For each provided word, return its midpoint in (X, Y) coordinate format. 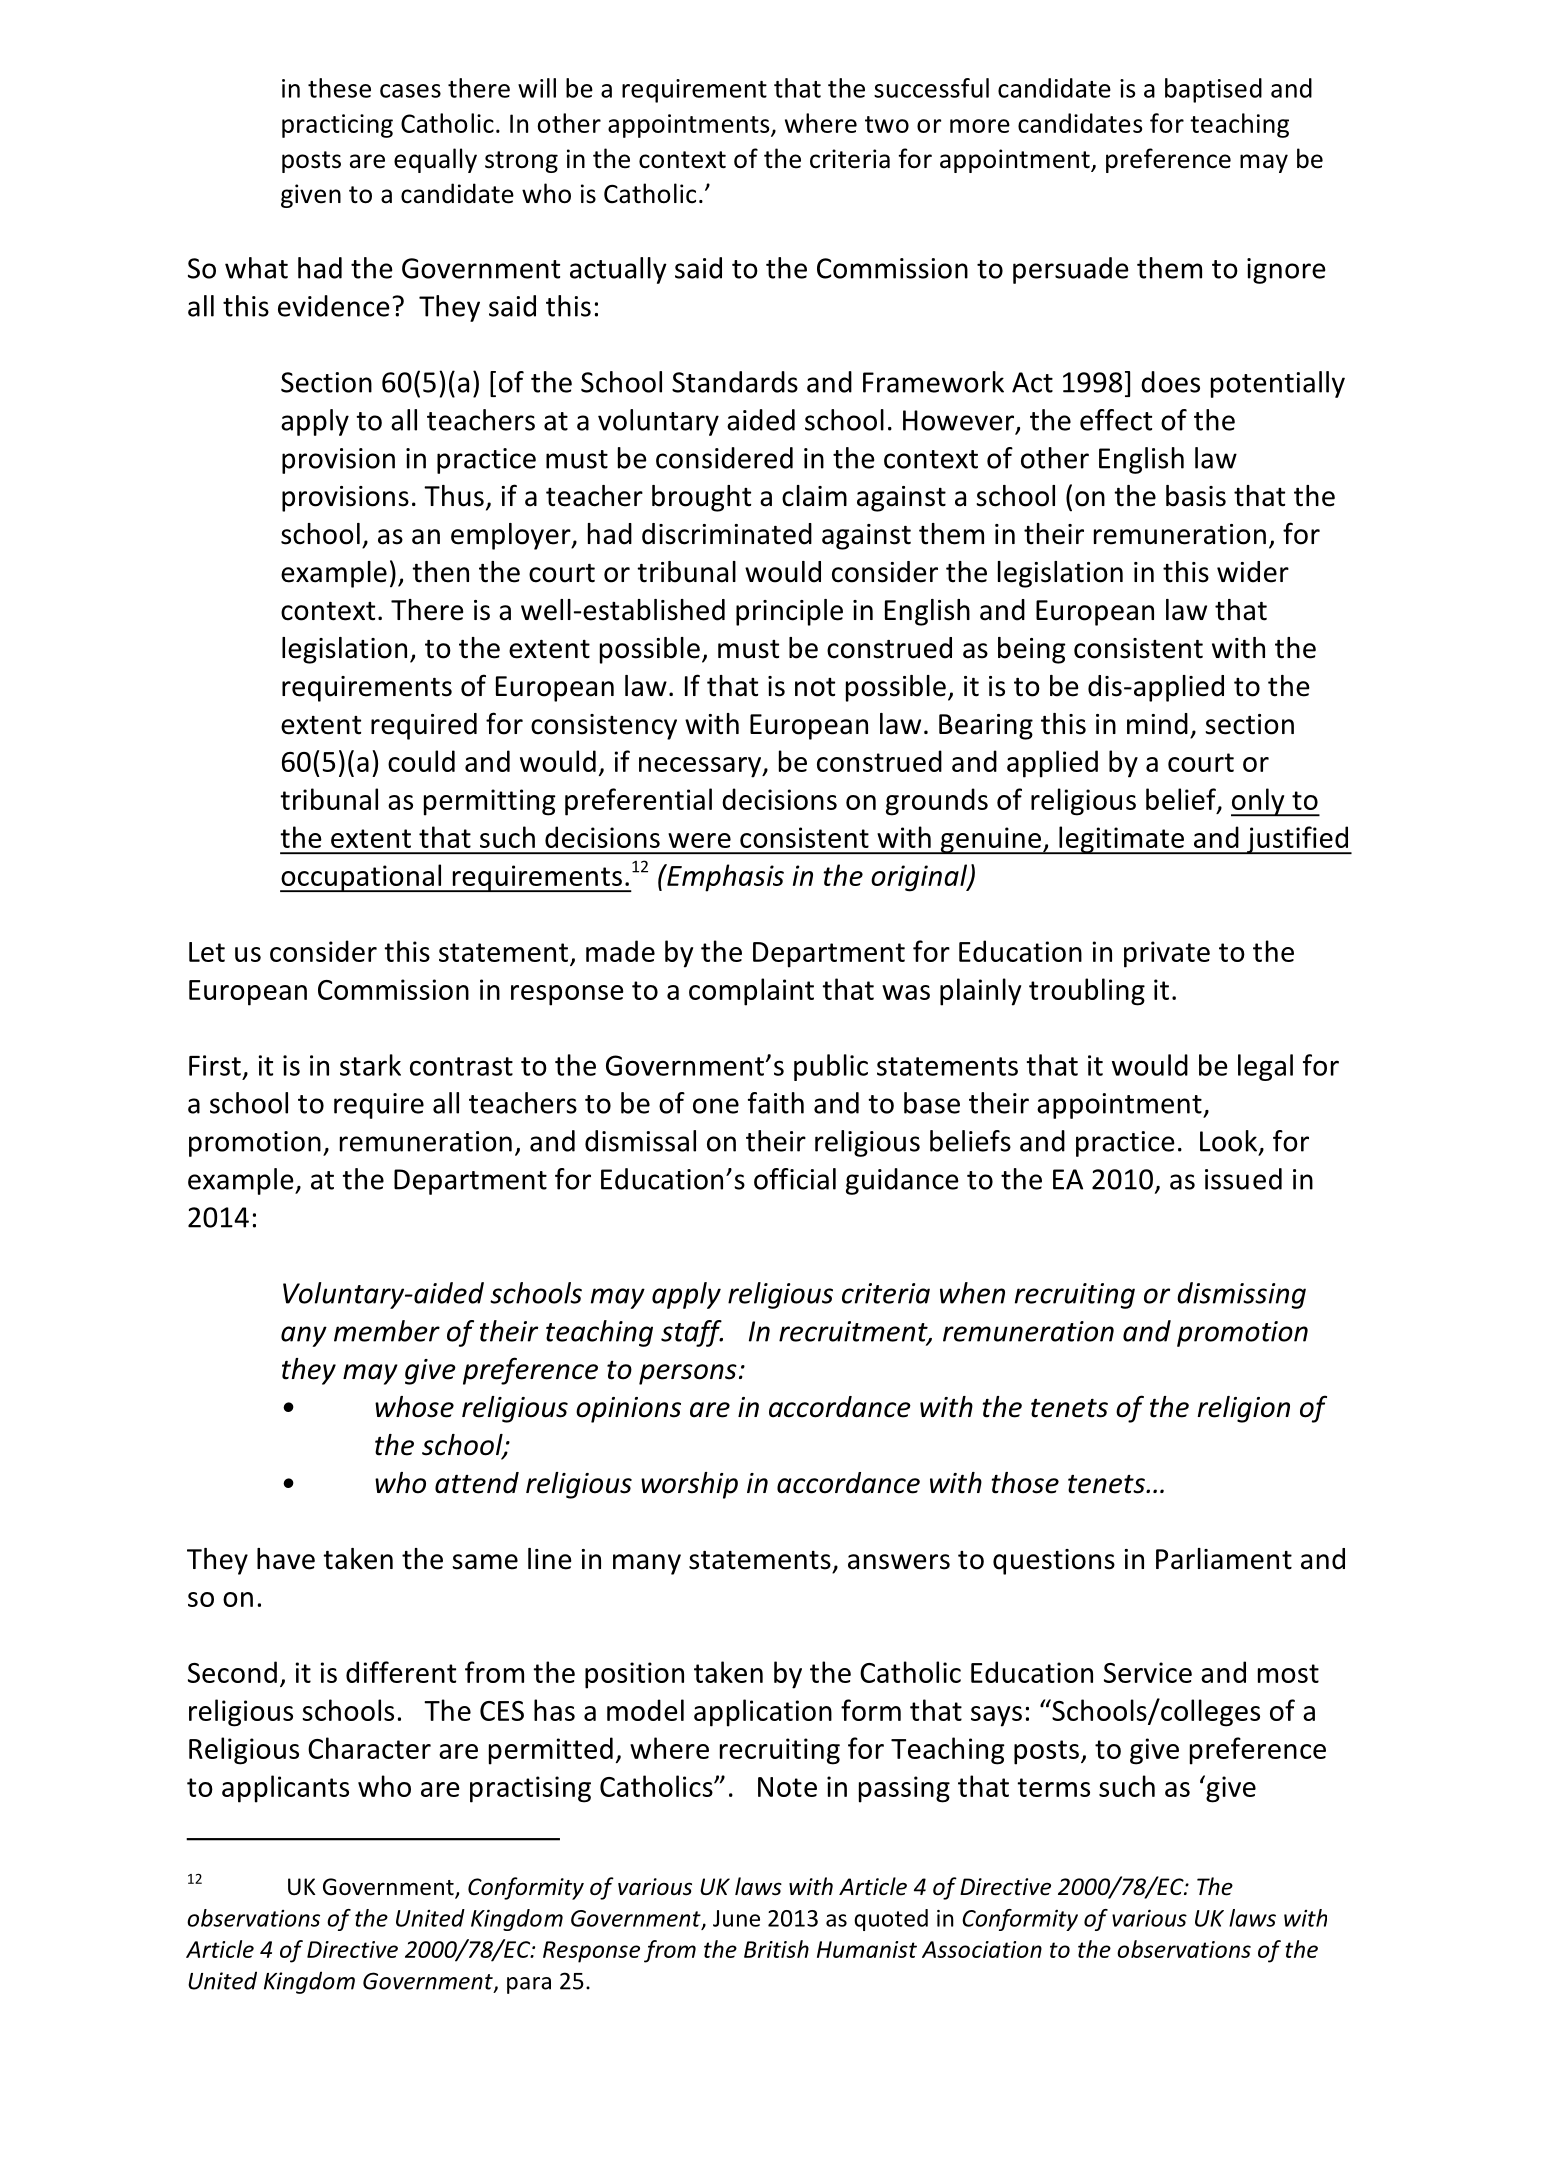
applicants (285, 1789)
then (440, 572)
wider (1253, 572)
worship (689, 1485)
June (736, 1918)
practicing (337, 126)
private (1167, 954)
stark (370, 1065)
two (887, 124)
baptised (1213, 90)
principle (789, 612)
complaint (751, 992)
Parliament (1224, 1559)
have (286, 1559)
